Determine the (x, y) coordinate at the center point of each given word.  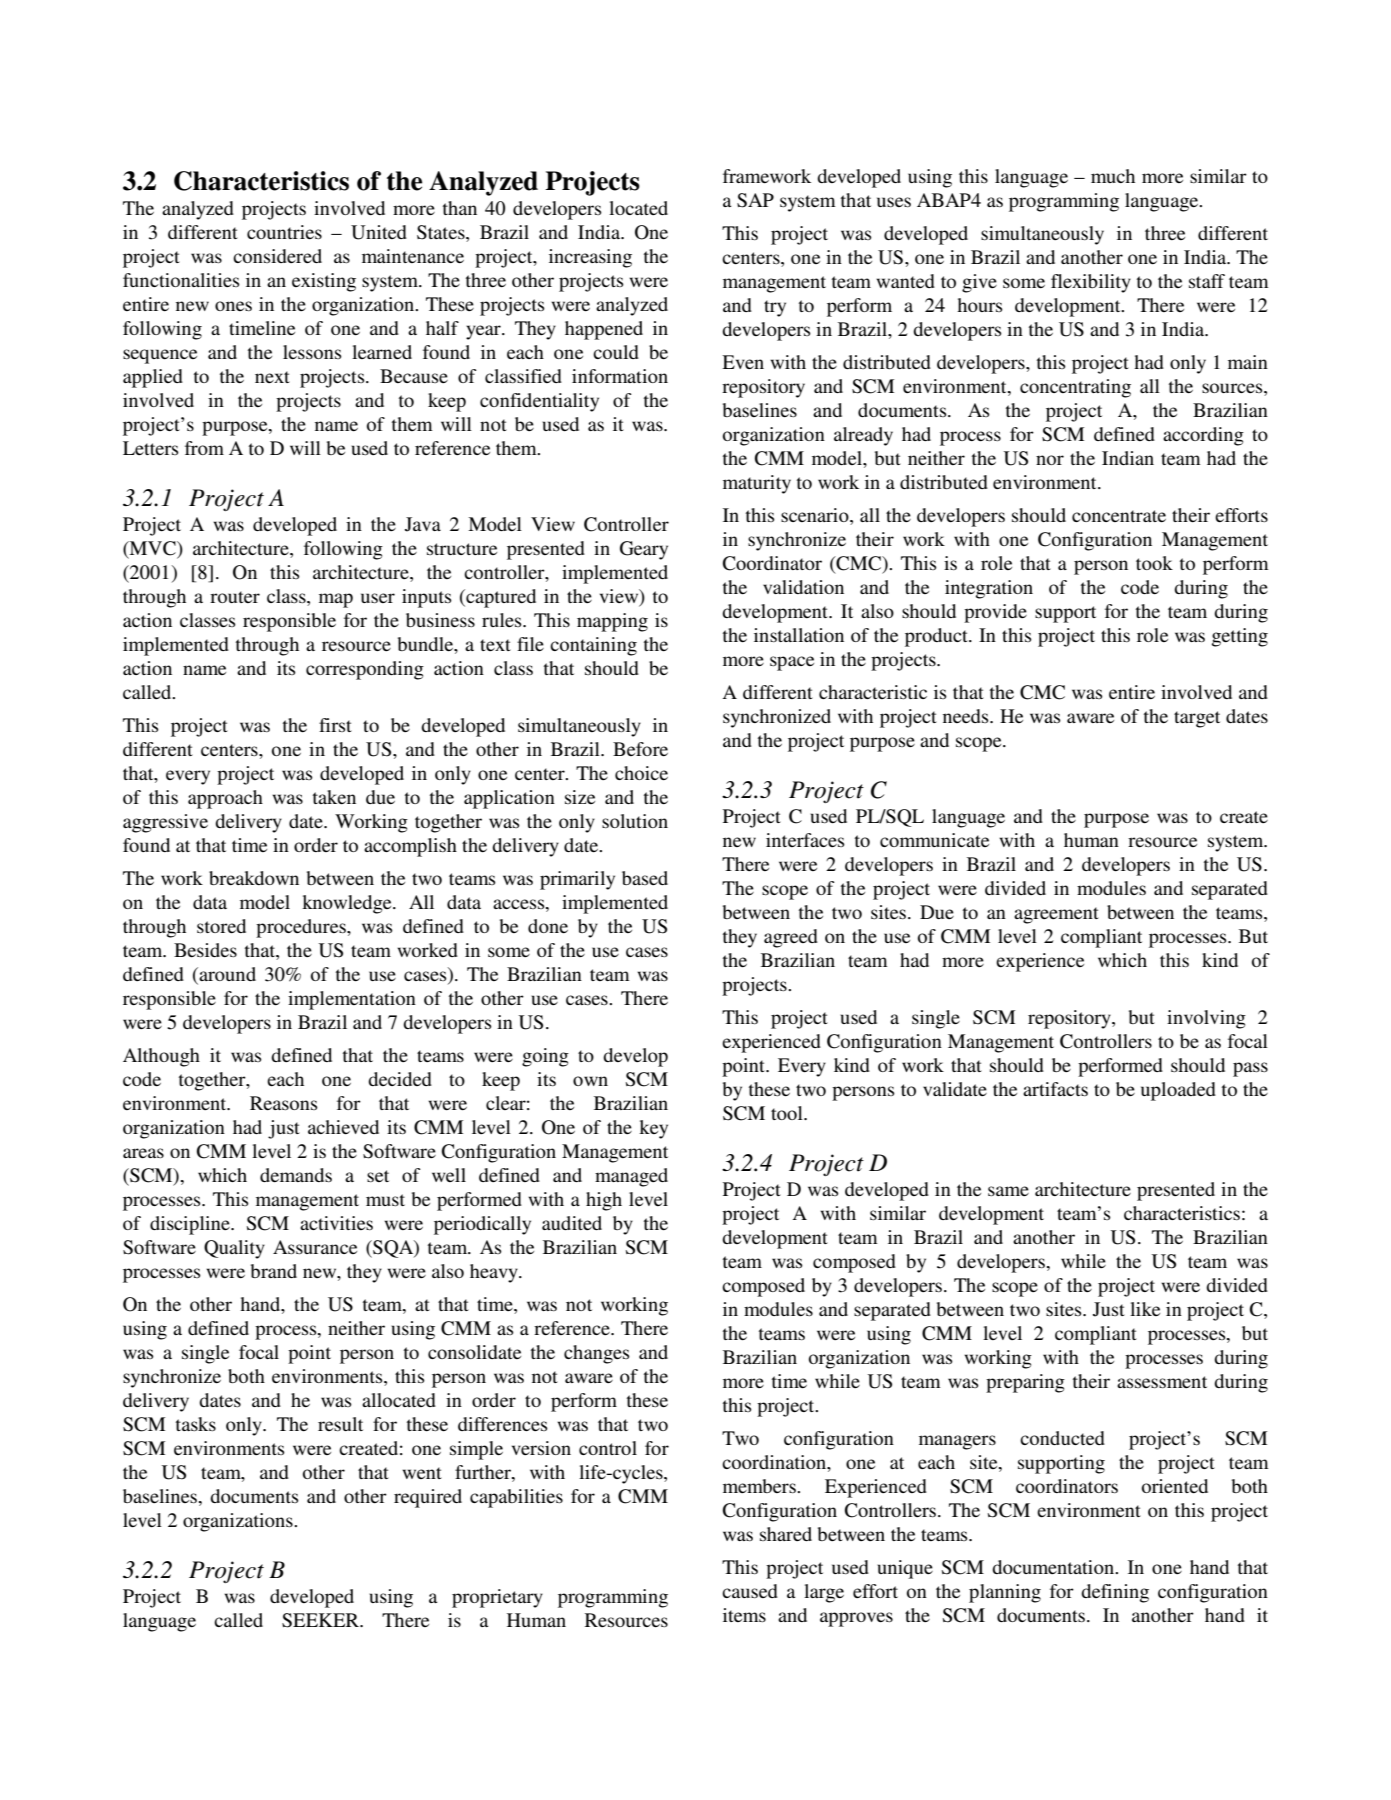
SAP (755, 200)
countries (284, 232)
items (744, 1615)
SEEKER (322, 1620)
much (1113, 176)
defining (1115, 1593)
